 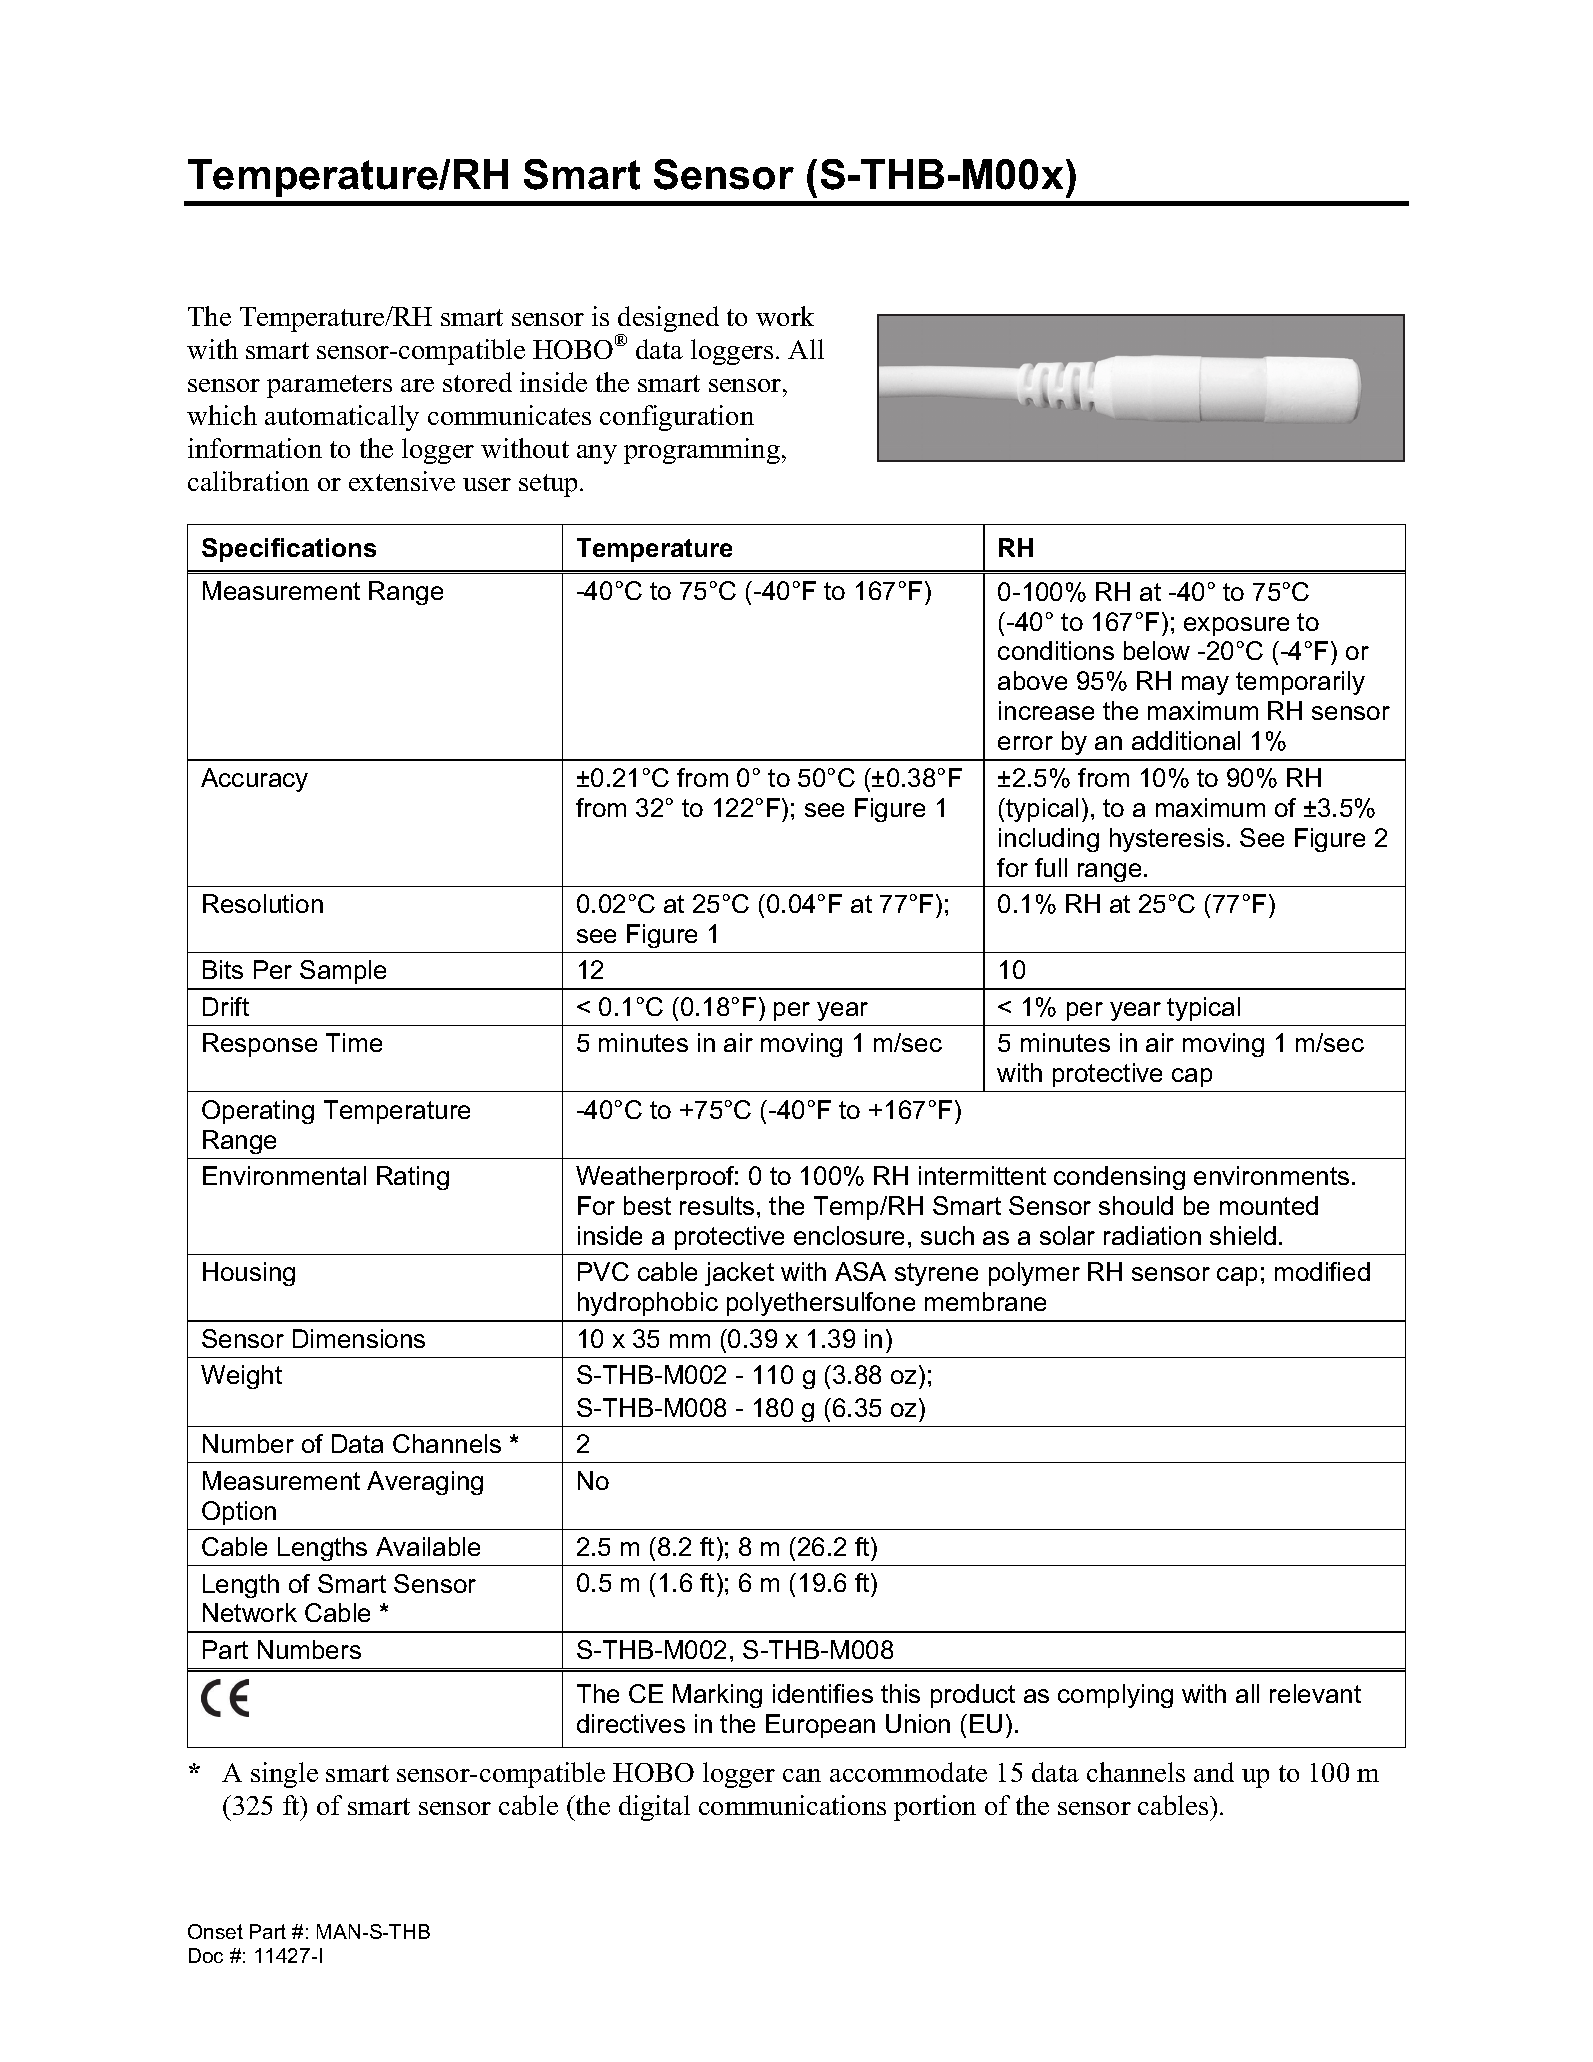 What do you see at coordinates (254, 780) in the image?
I see `Accuracy` at bounding box center [254, 780].
